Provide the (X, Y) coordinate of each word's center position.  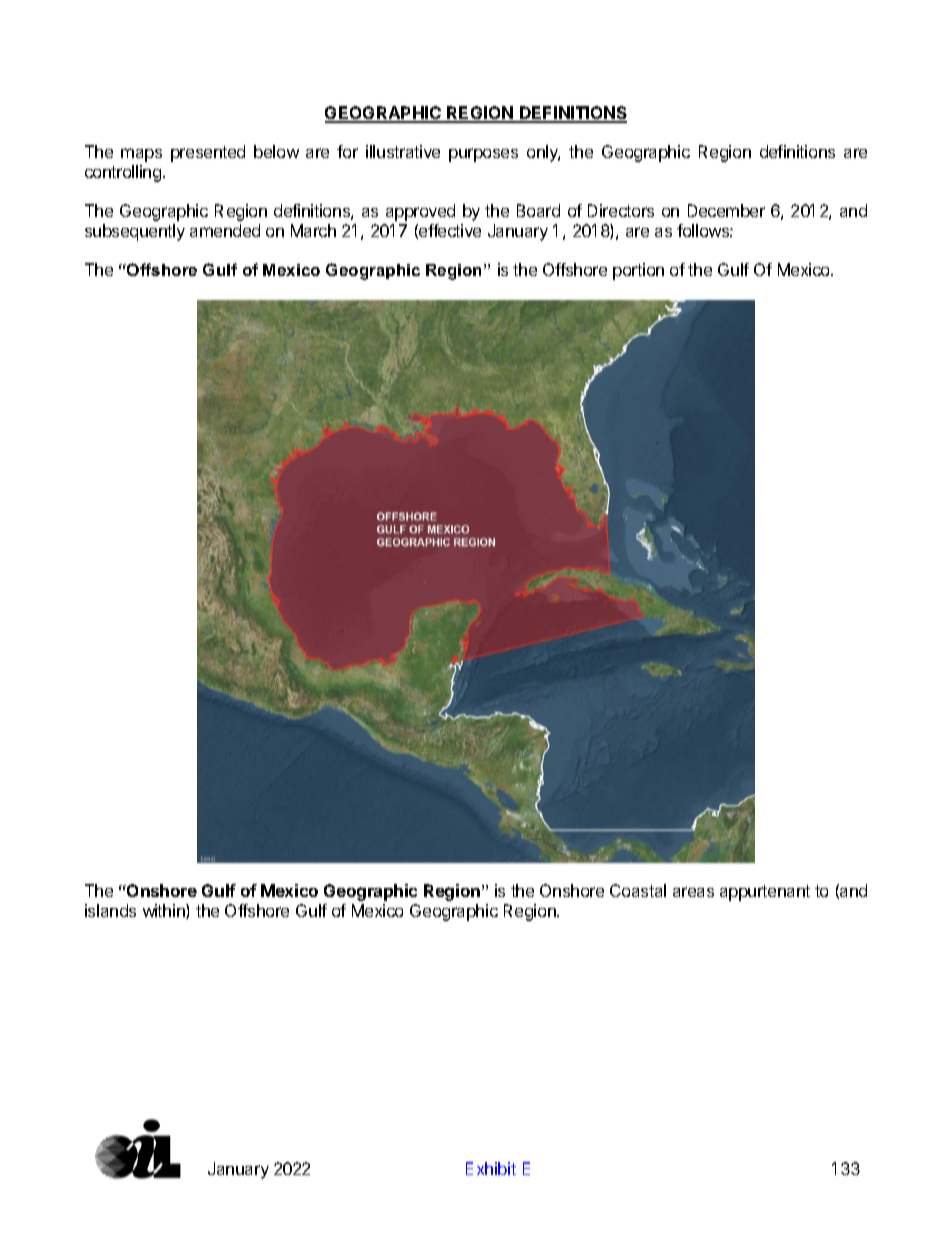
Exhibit (491, 1168)
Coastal (638, 890)
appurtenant (765, 893)
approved (420, 212)
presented (208, 153)
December (726, 210)
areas (693, 892)
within (165, 911)
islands (110, 910)
